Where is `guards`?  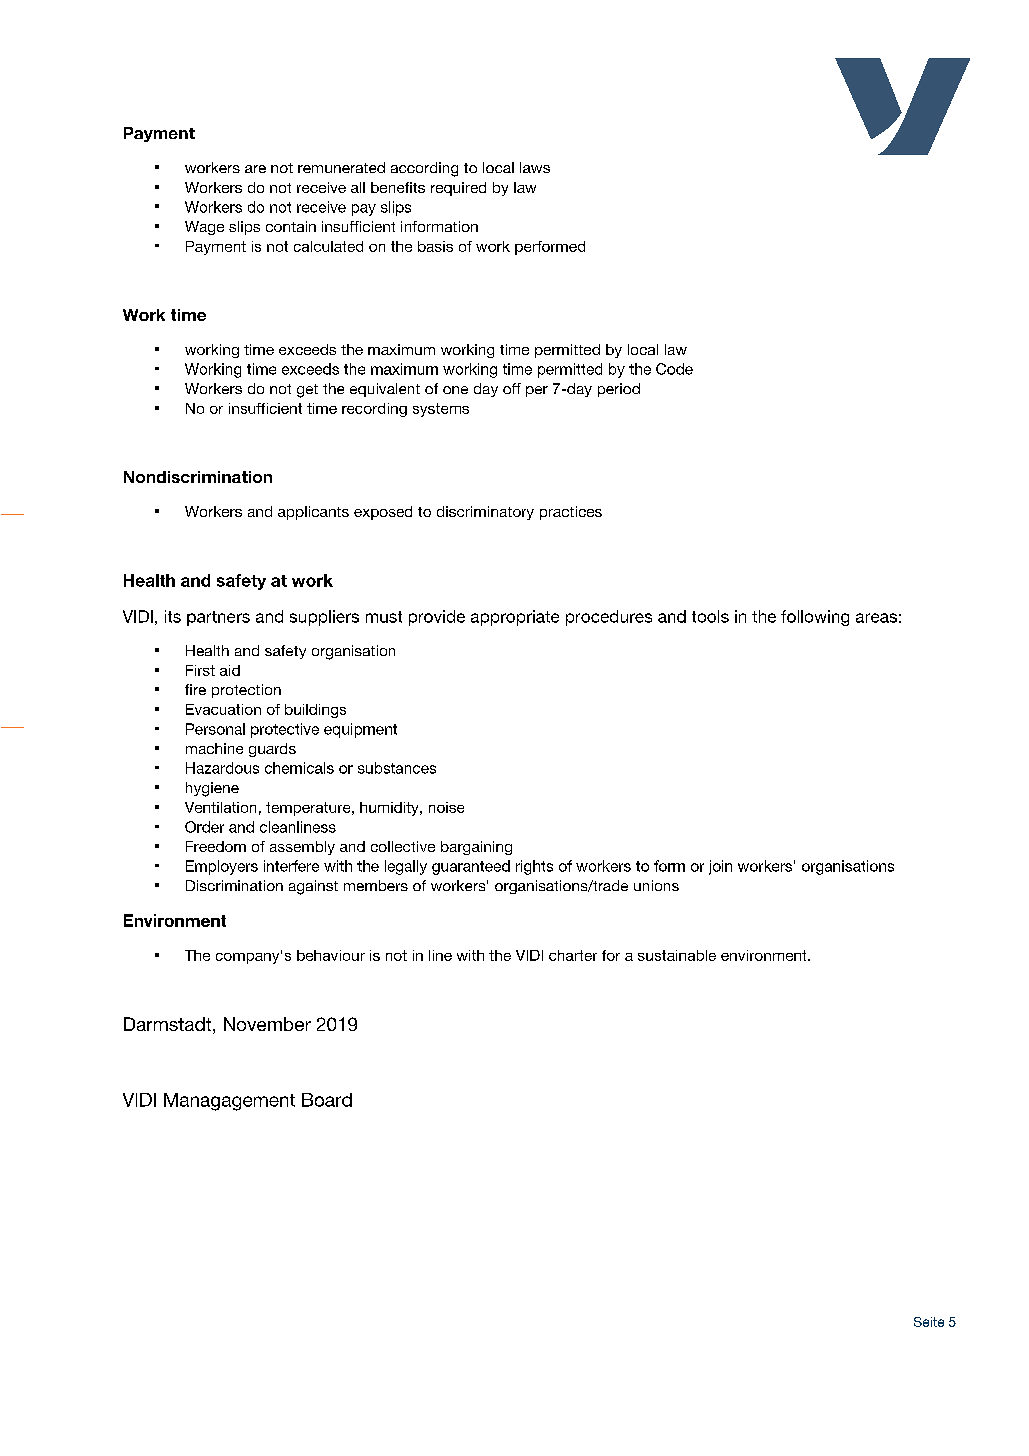 guards is located at coordinates (272, 750).
